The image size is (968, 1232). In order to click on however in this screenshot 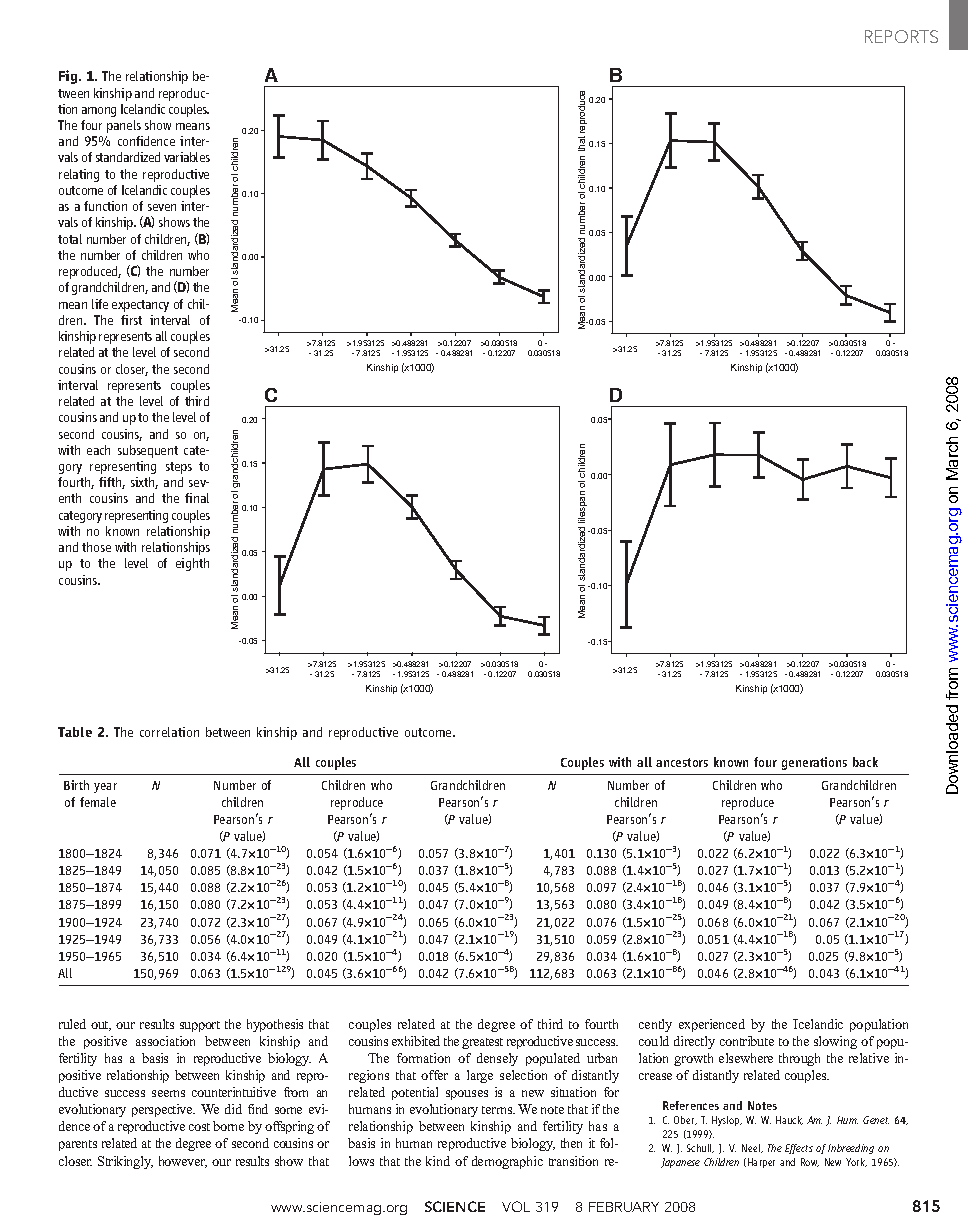, I will do `click(183, 1162)`.
